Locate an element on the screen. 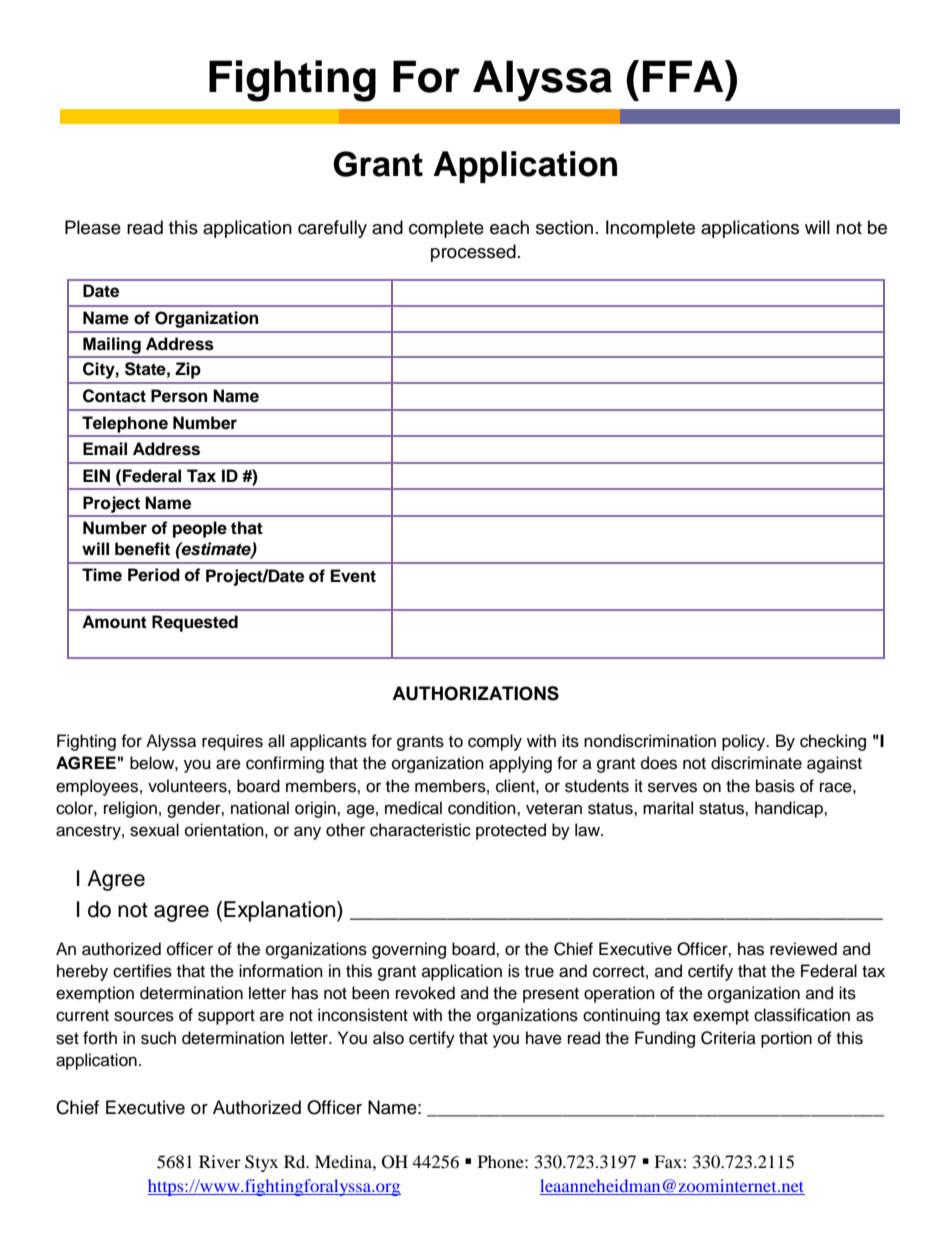 The width and height of the screenshot is (952, 1233). also is located at coordinates (388, 1038).
